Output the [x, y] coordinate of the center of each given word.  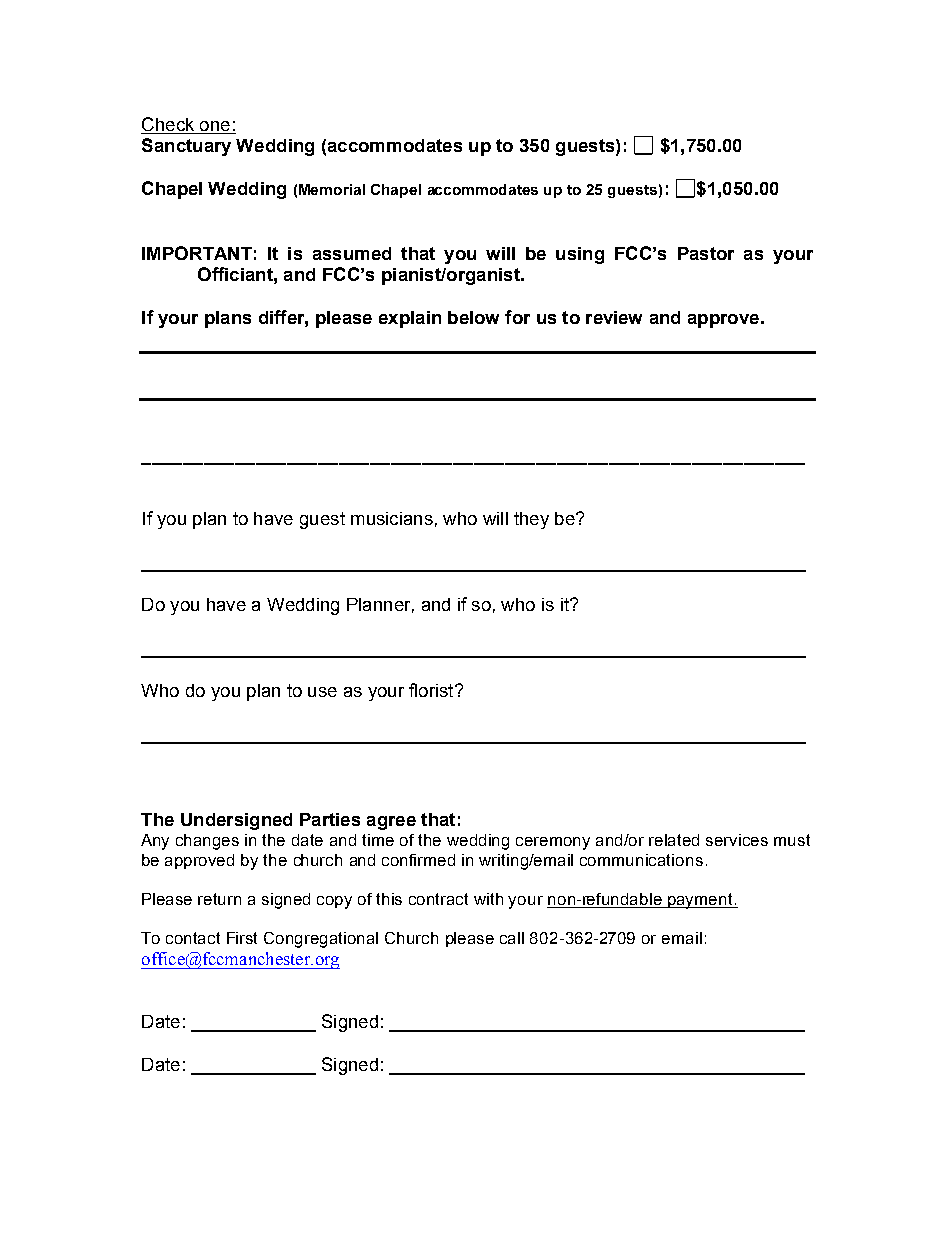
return [219, 899]
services [737, 840]
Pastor [706, 253]
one [215, 126]
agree [391, 823]
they [531, 520]
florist [432, 690]
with [488, 899]
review [614, 317]
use [322, 692]
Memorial [332, 189]
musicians [392, 518]
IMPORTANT [197, 253]
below [473, 317]
